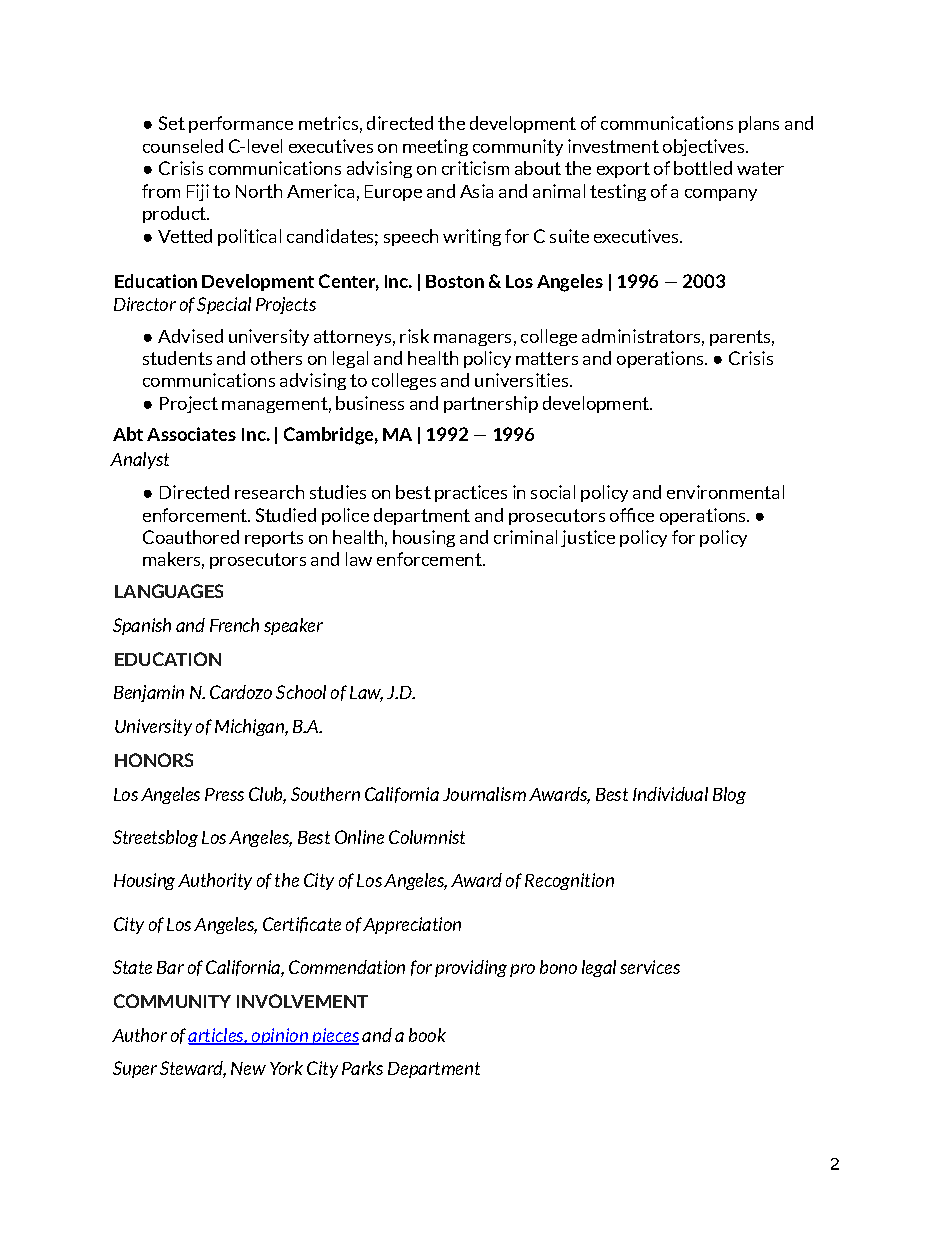  I want to click on Individual, so click(670, 794).
